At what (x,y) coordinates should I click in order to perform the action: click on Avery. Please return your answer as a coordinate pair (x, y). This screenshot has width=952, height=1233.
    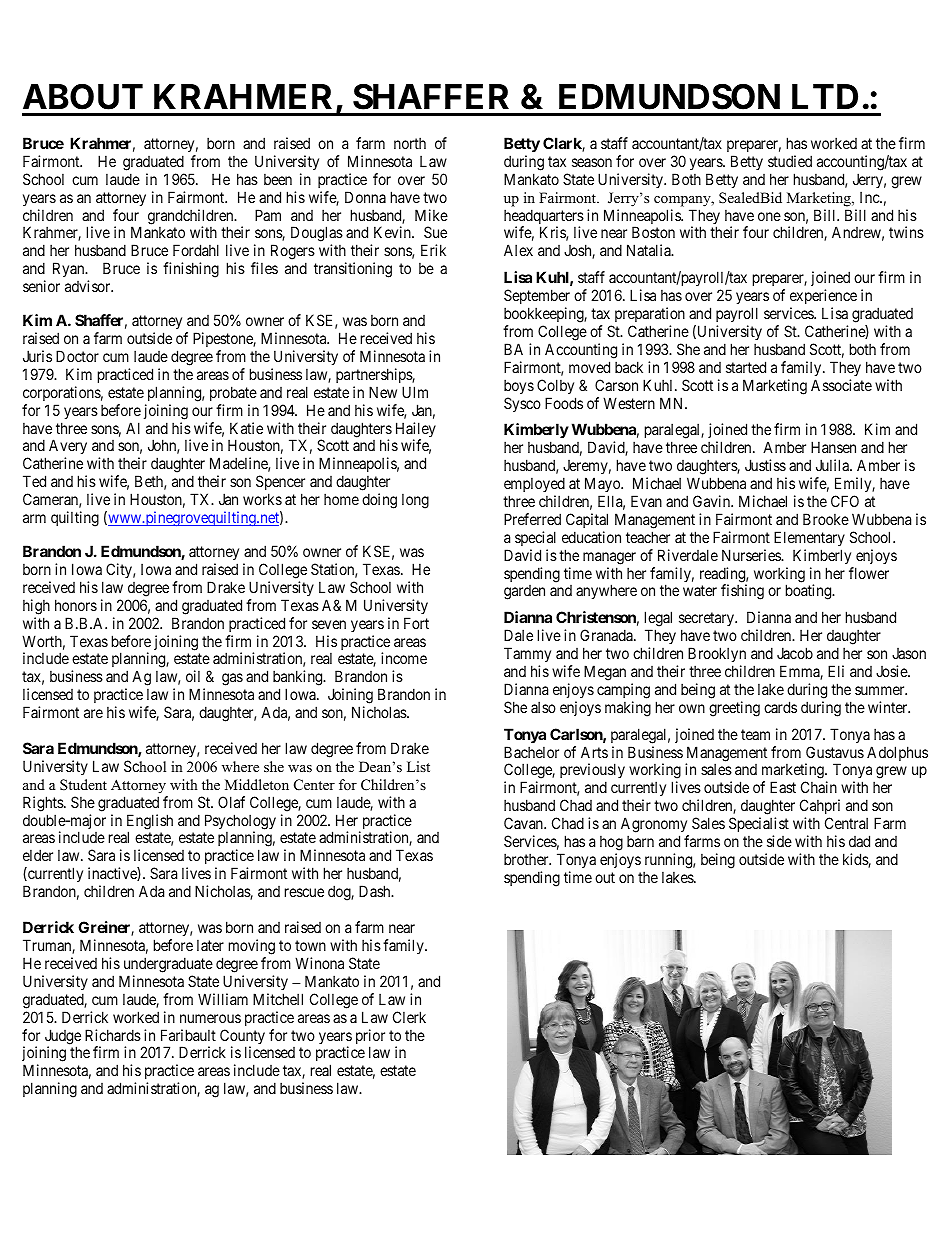
    Looking at the image, I should click on (68, 448).
